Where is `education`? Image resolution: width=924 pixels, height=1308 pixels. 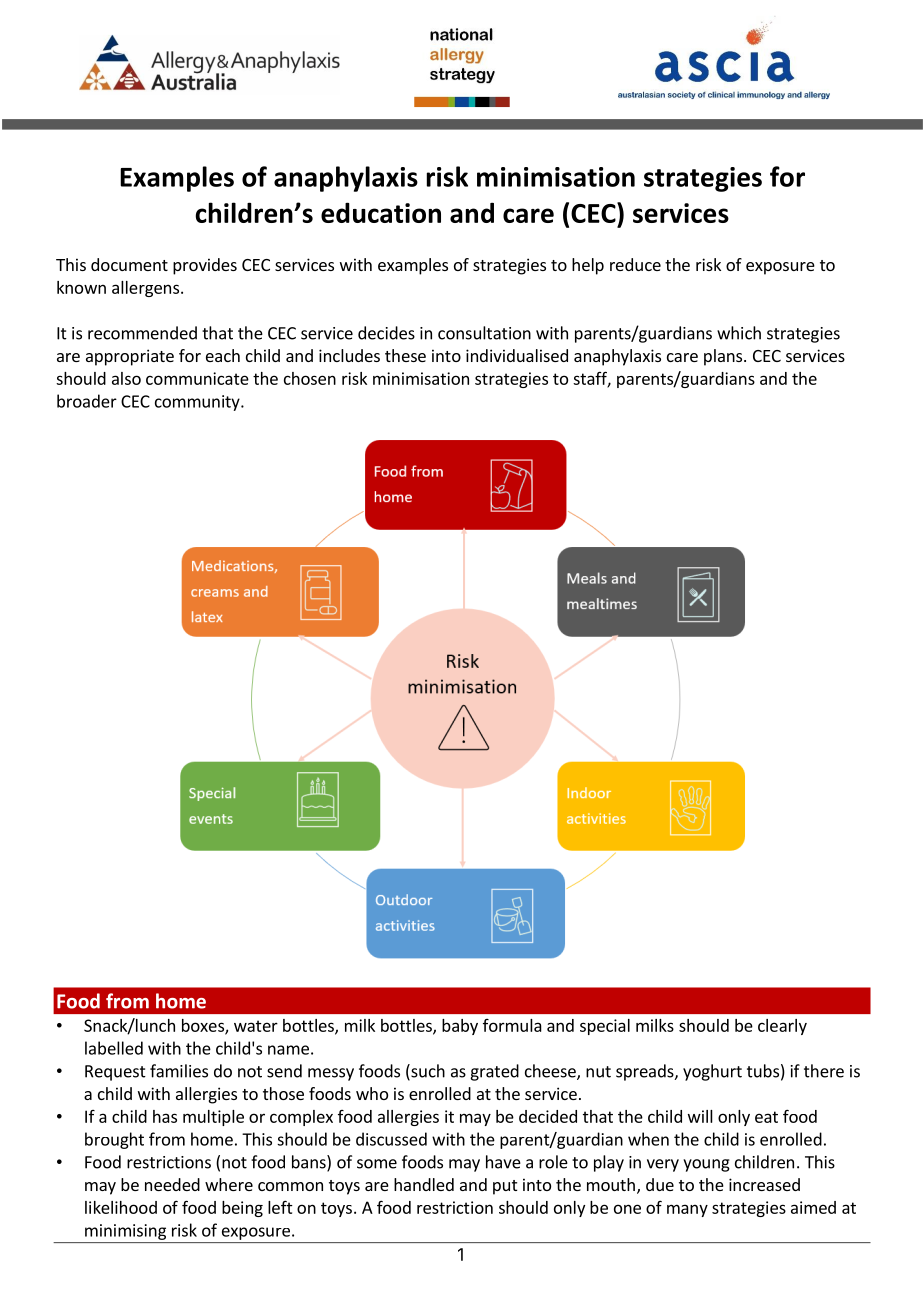
education is located at coordinates (381, 212).
